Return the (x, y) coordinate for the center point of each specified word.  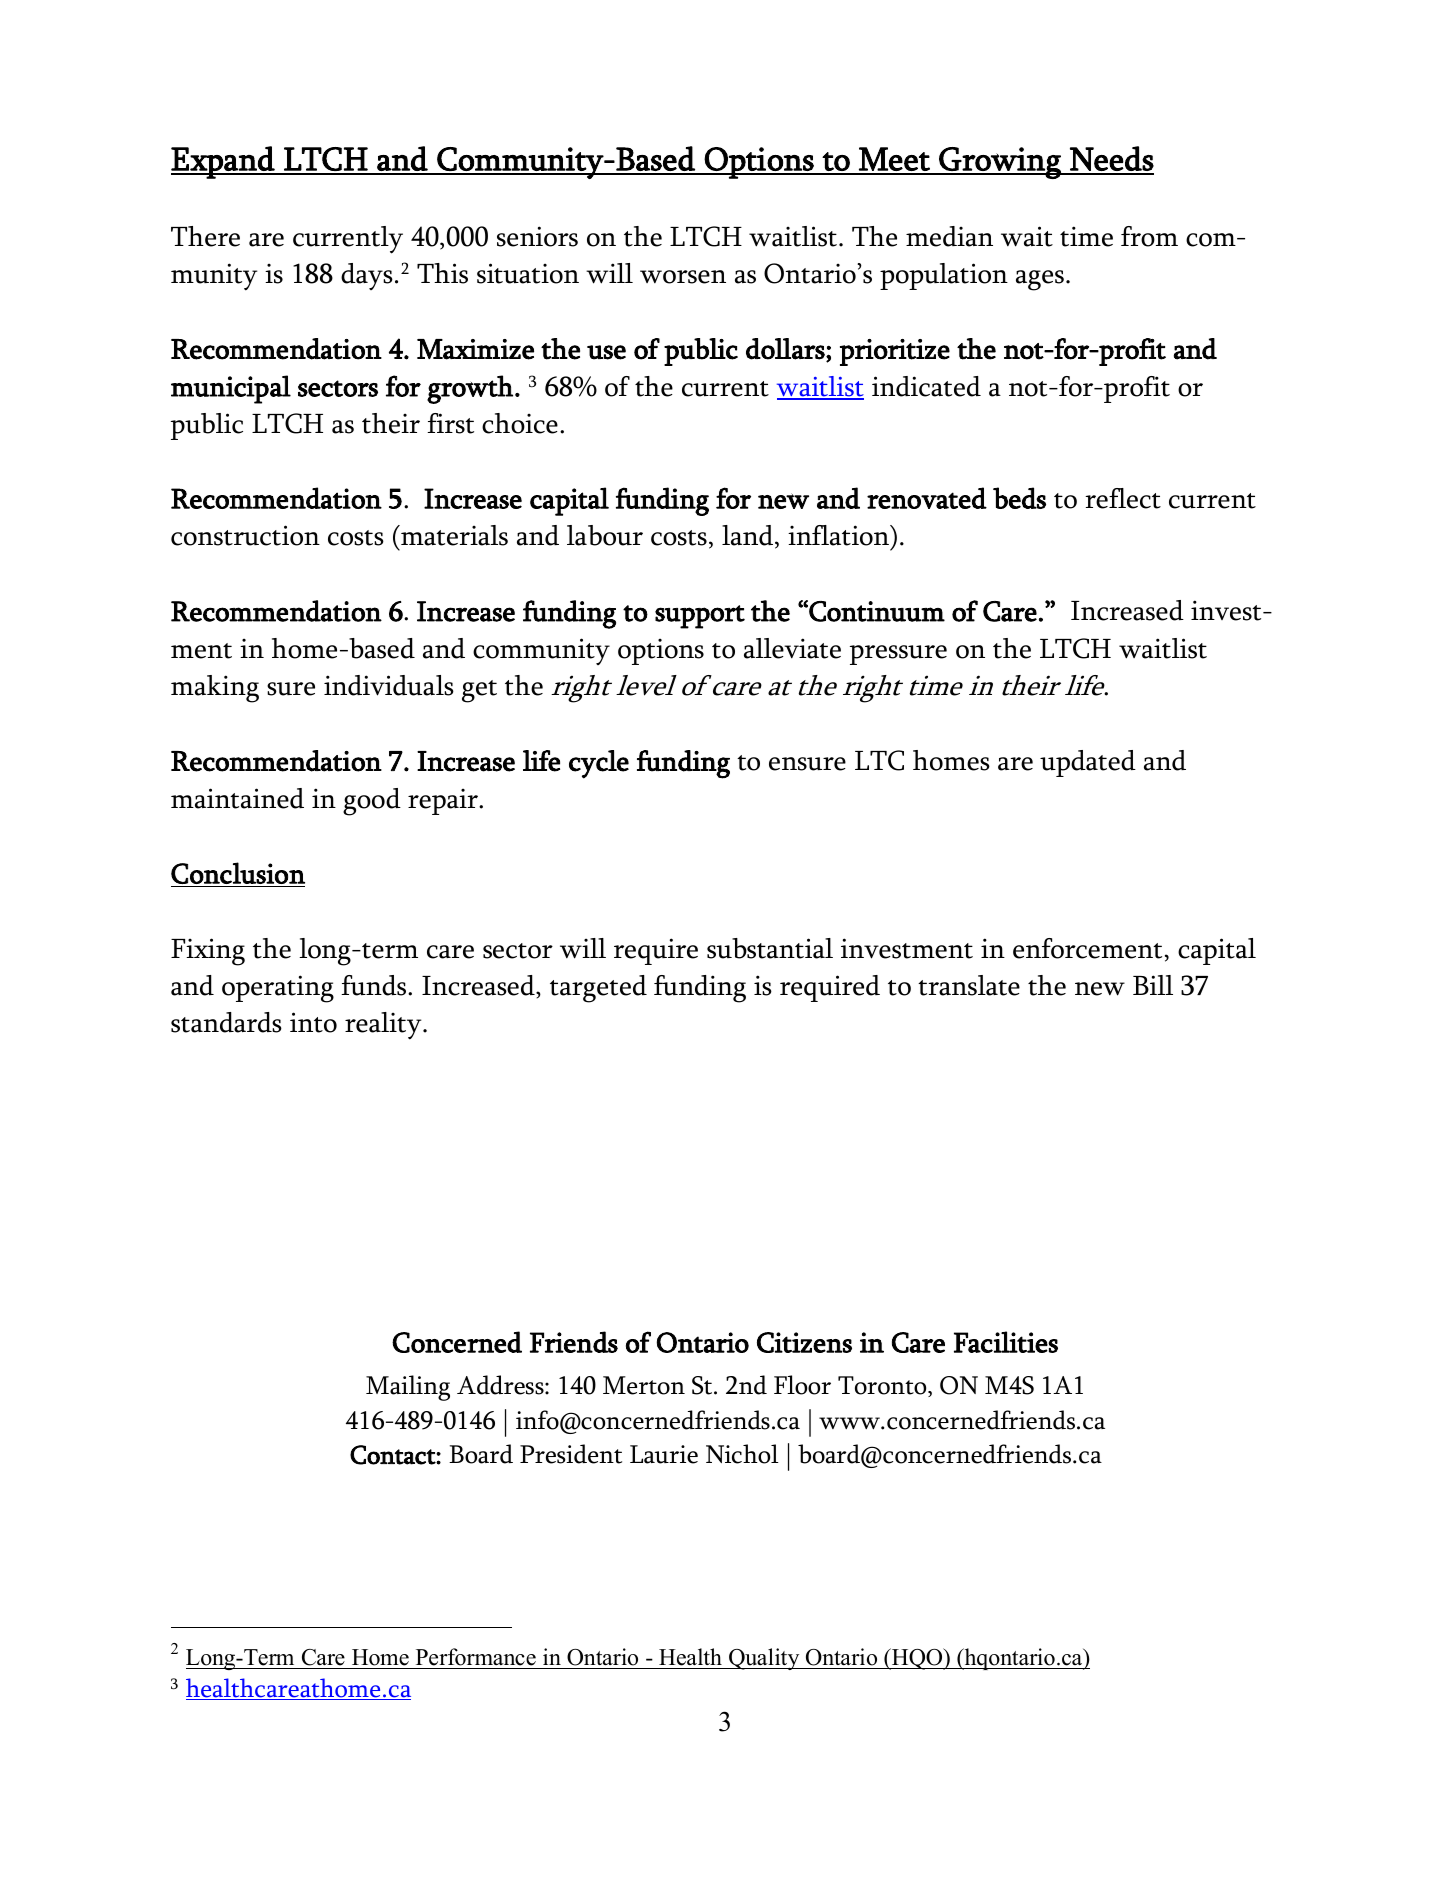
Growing (1000, 163)
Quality (764, 1659)
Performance (476, 1657)
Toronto (883, 1386)
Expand (224, 162)
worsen (683, 277)
